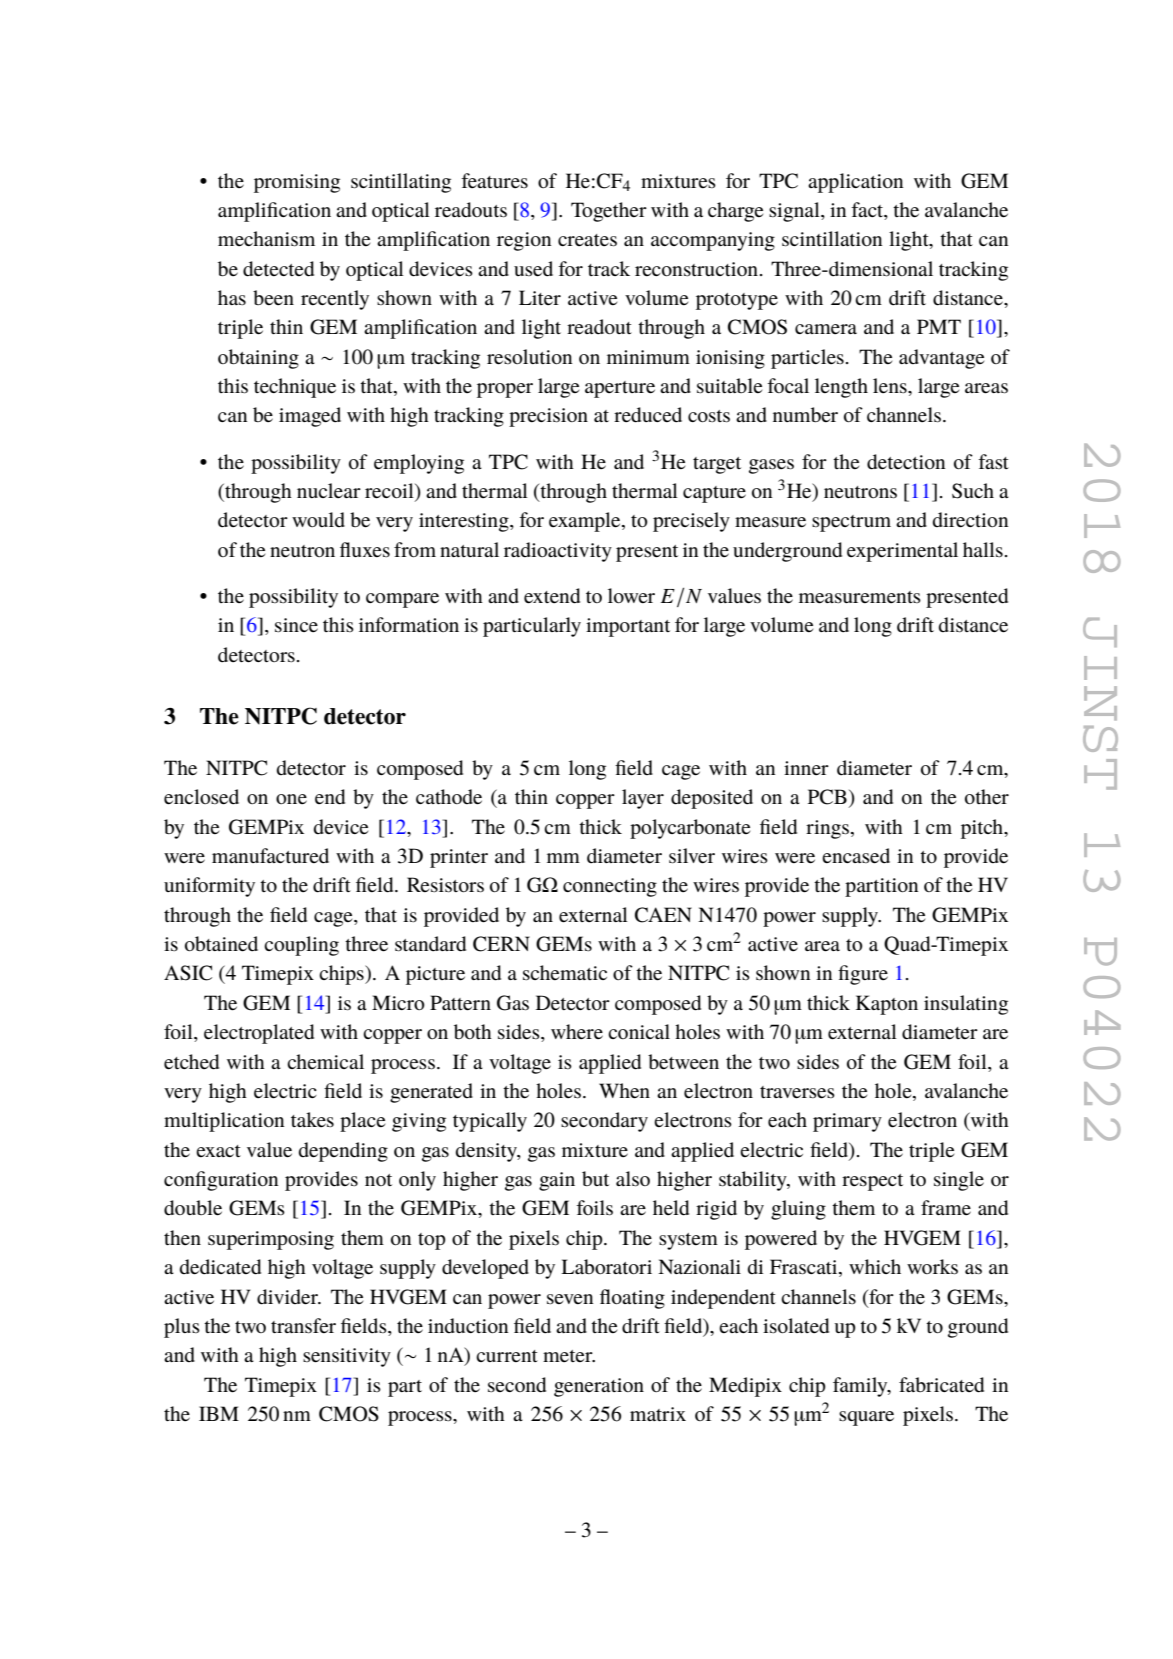 The image size is (1173, 1659). I want to click on layer, so click(643, 799).
